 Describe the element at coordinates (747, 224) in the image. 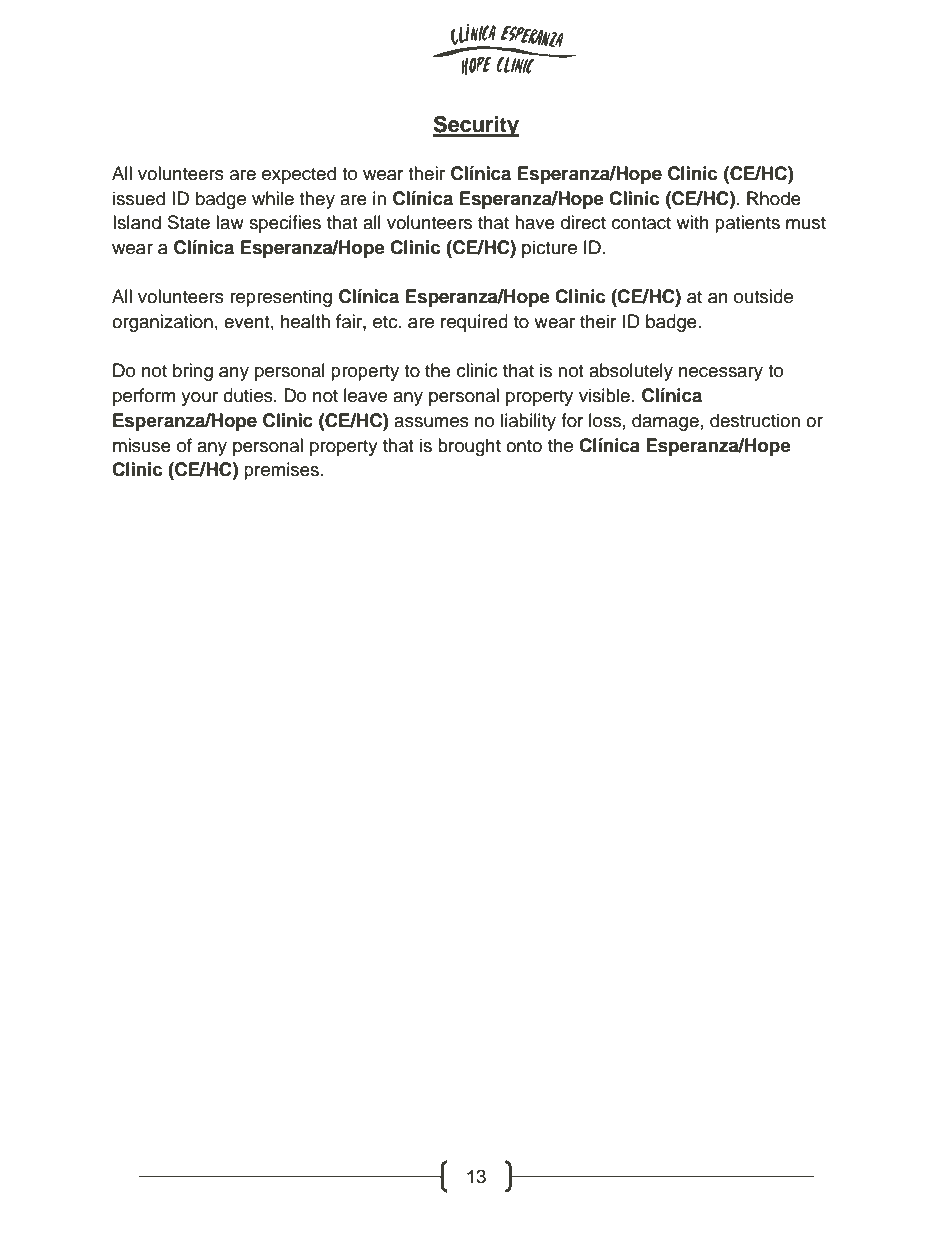

I see `patients` at that location.
